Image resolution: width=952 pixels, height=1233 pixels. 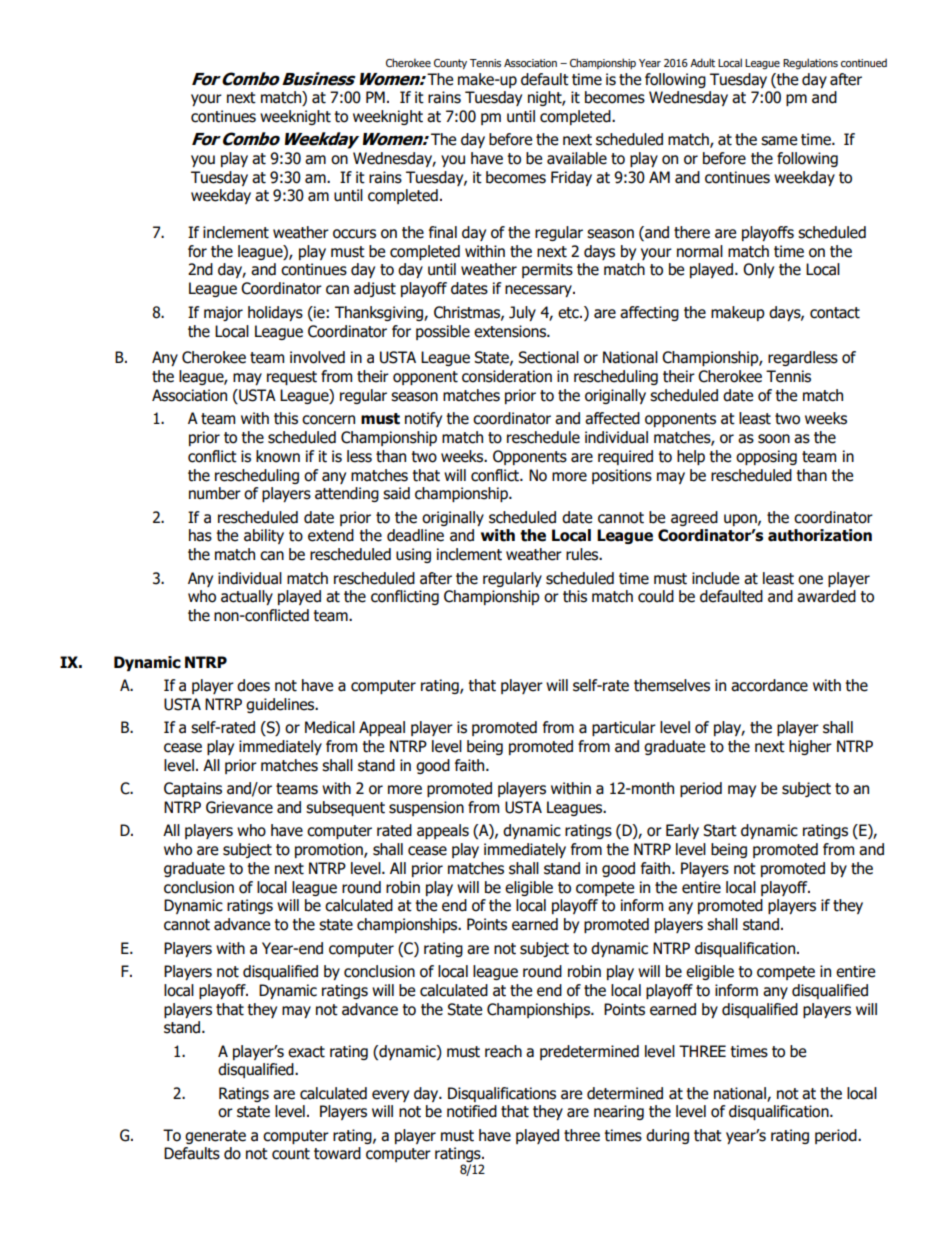 I want to click on toward, so click(x=337, y=1153).
